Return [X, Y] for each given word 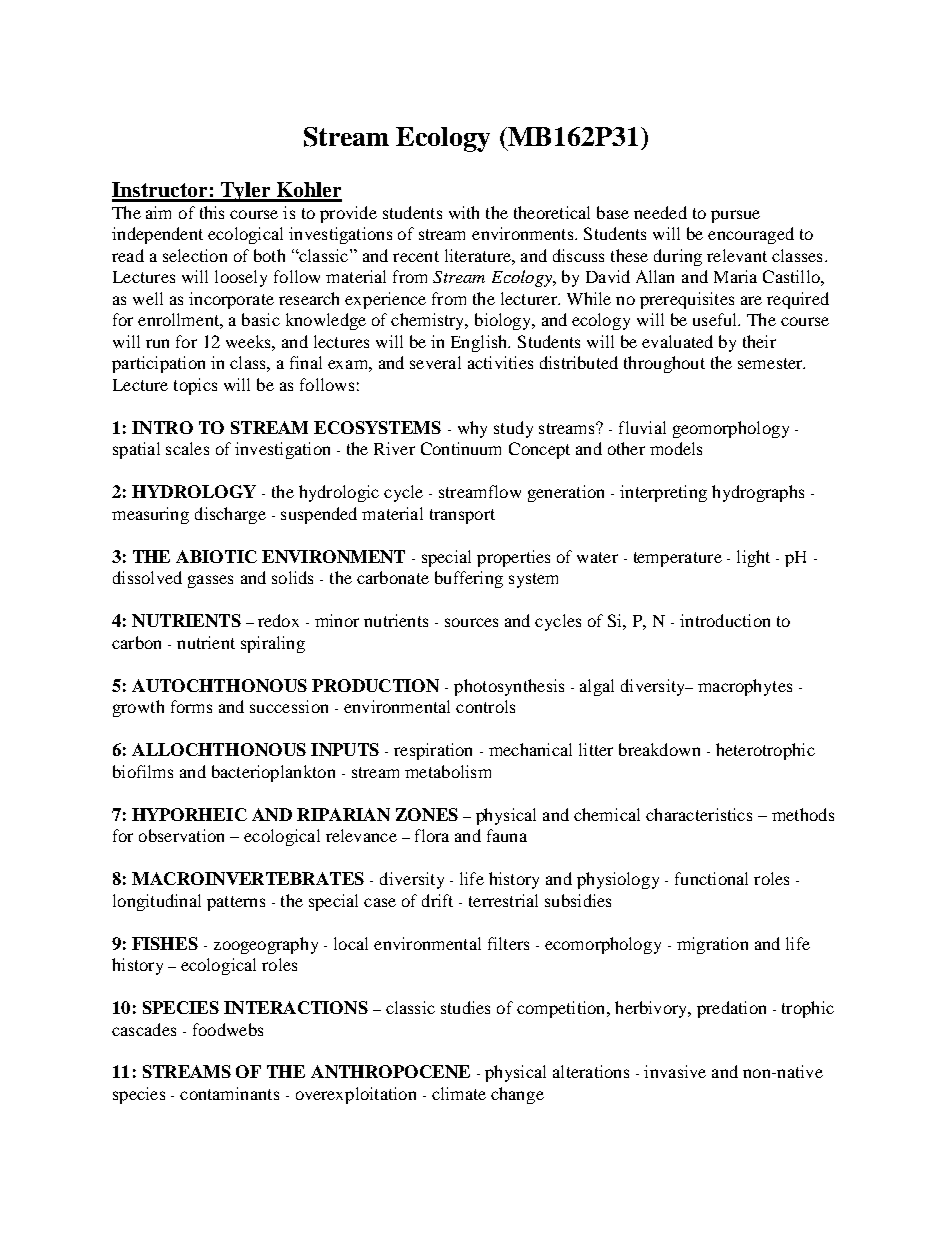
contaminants [229, 1093]
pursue [735, 216]
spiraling [273, 644]
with [464, 212]
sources [471, 622]
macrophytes [745, 687]
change [517, 1095]
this [212, 212]
